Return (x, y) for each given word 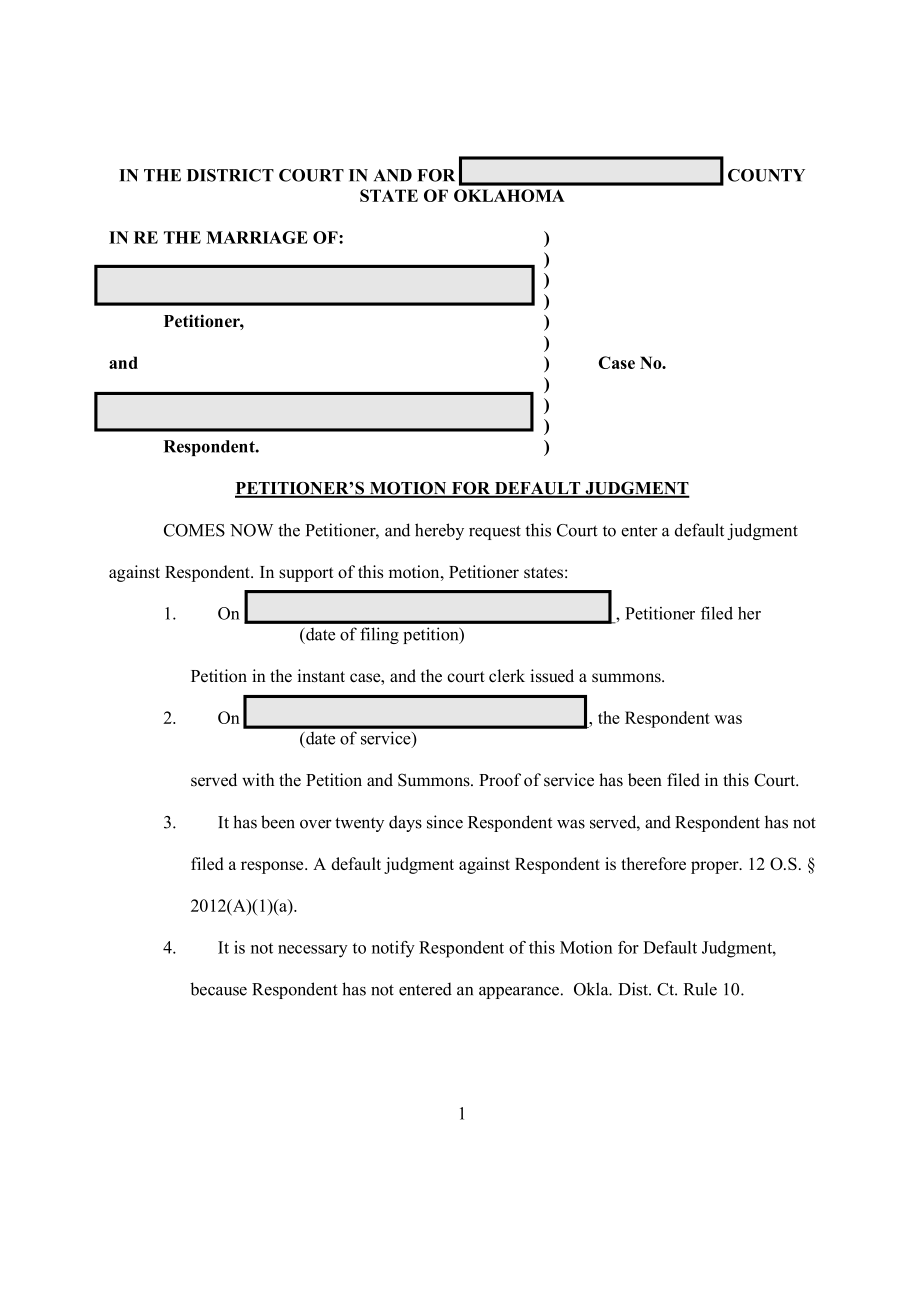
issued (552, 676)
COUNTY (766, 175)
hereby (439, 531)
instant (321, 676)
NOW (251, 530)
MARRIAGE (257, 237)
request (495, 532)
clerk (507, 675)
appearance (519, 993)
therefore (653, 863)
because (218, 989)
